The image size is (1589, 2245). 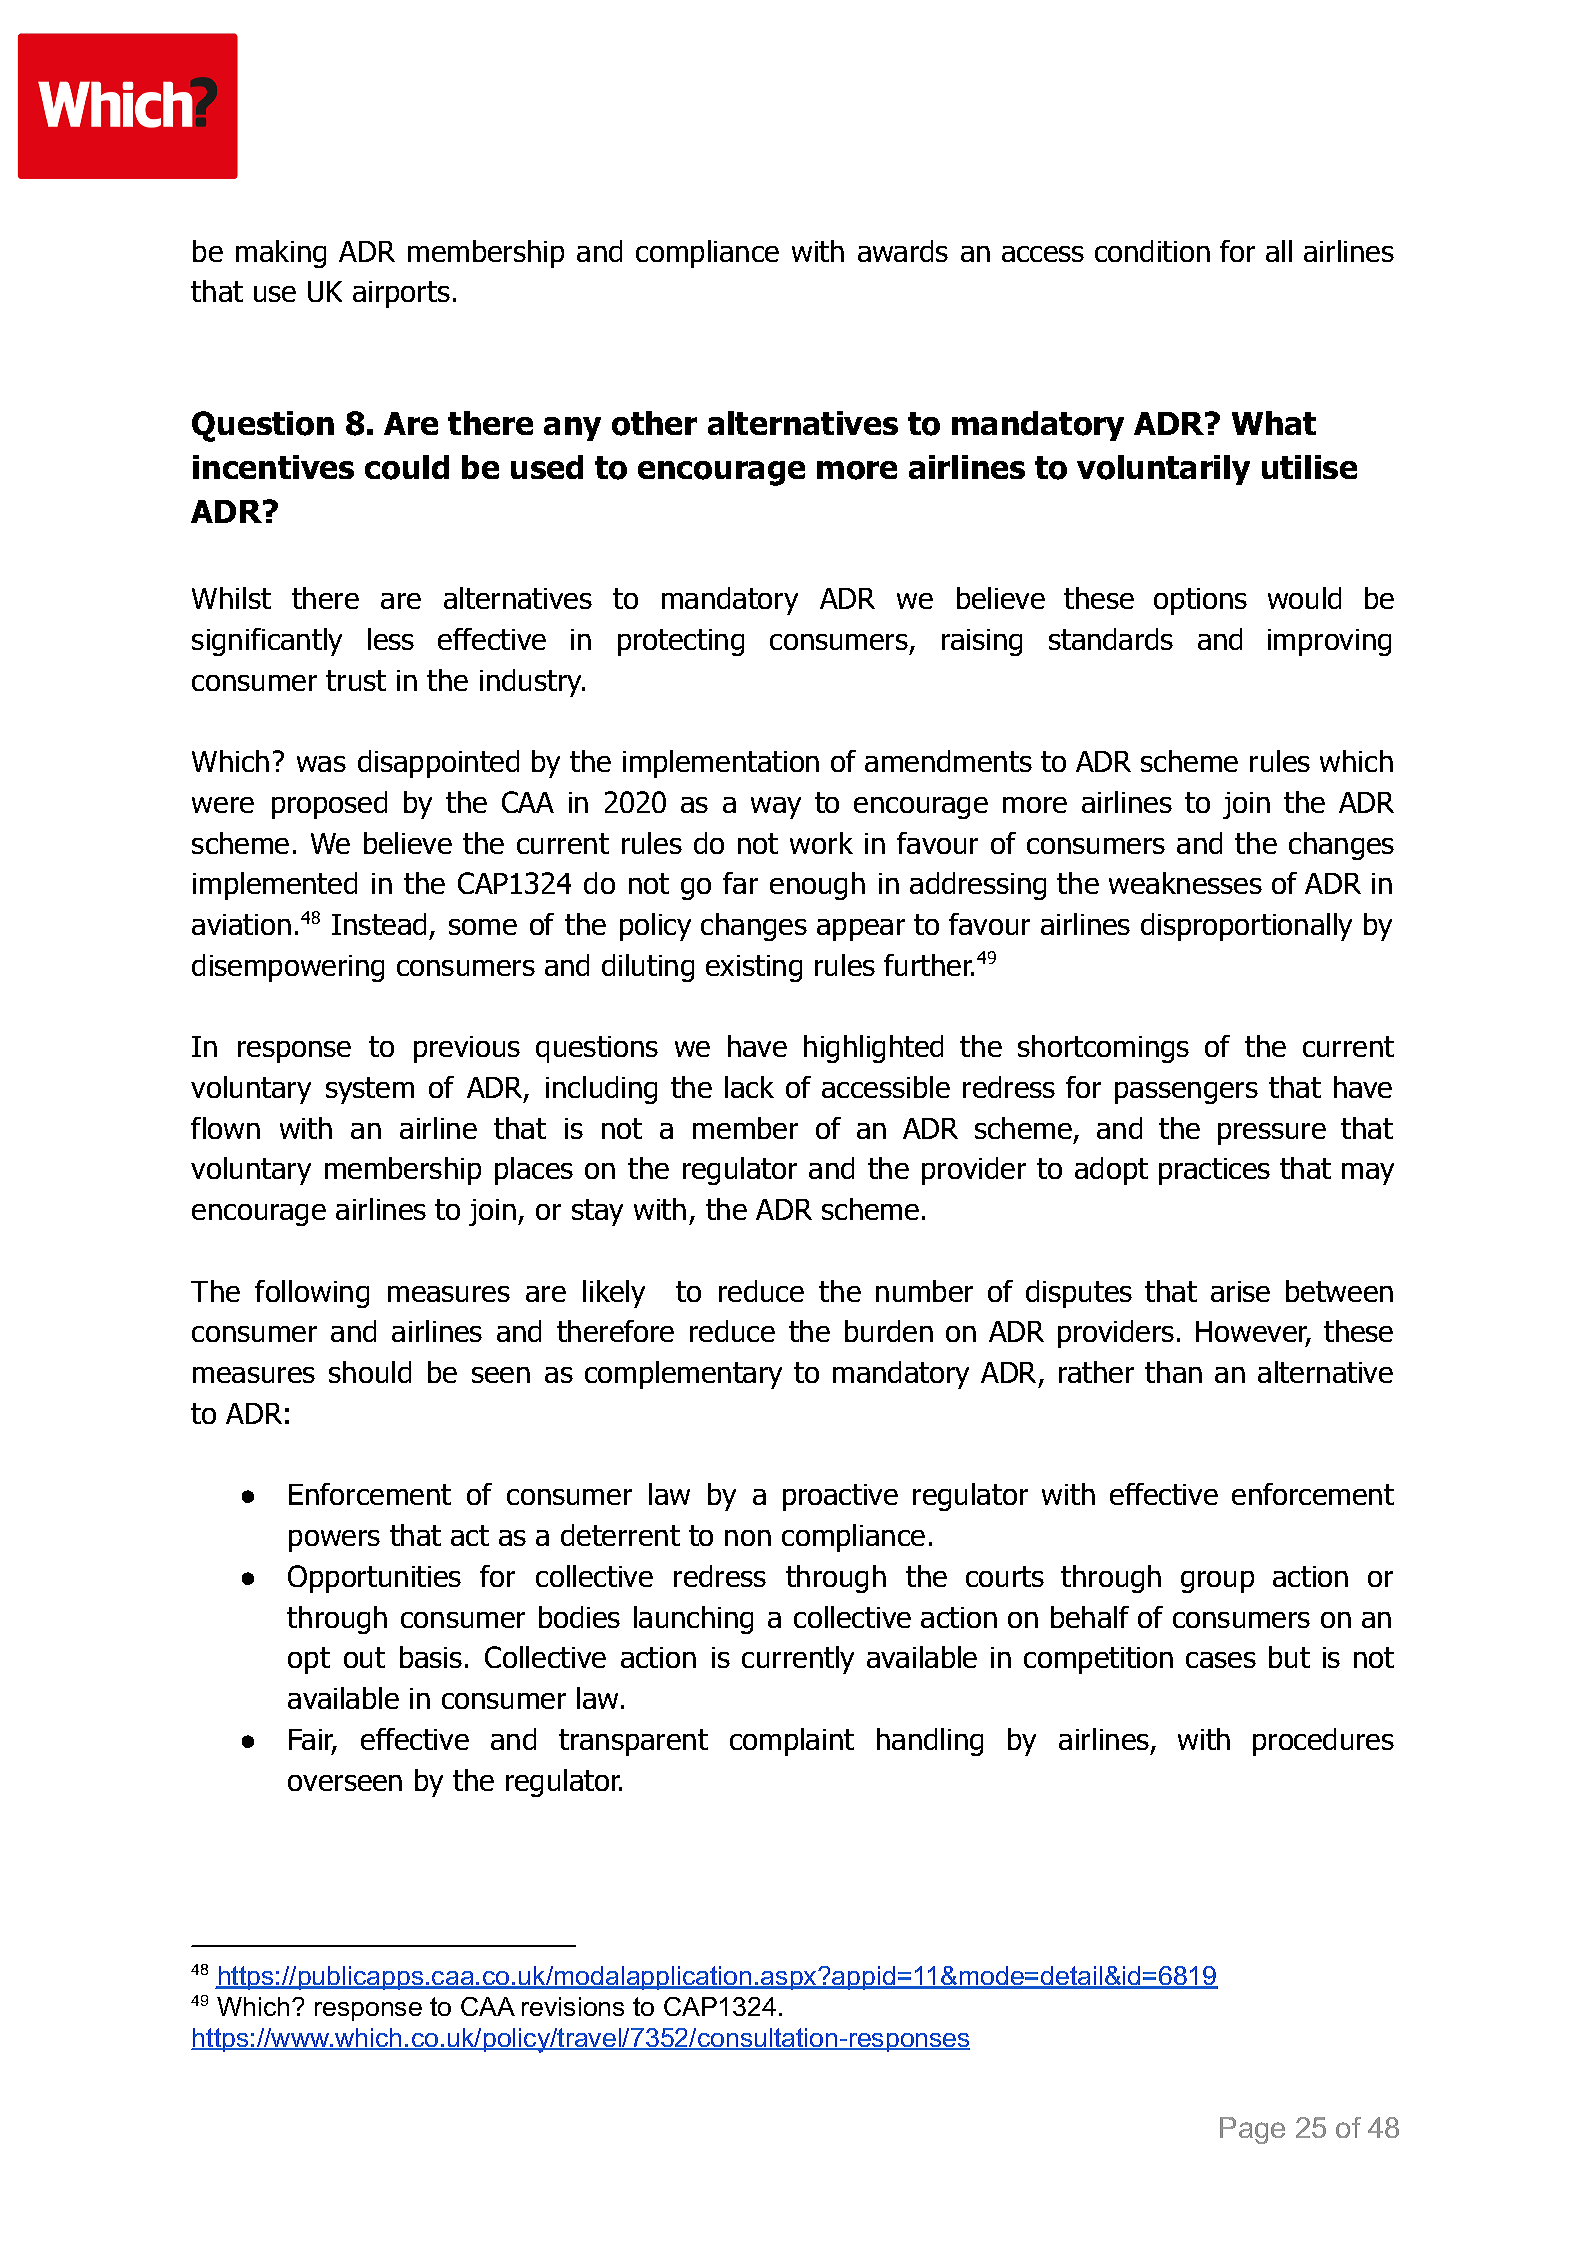 I want to click on condition, so click(x=1152, y=251).
